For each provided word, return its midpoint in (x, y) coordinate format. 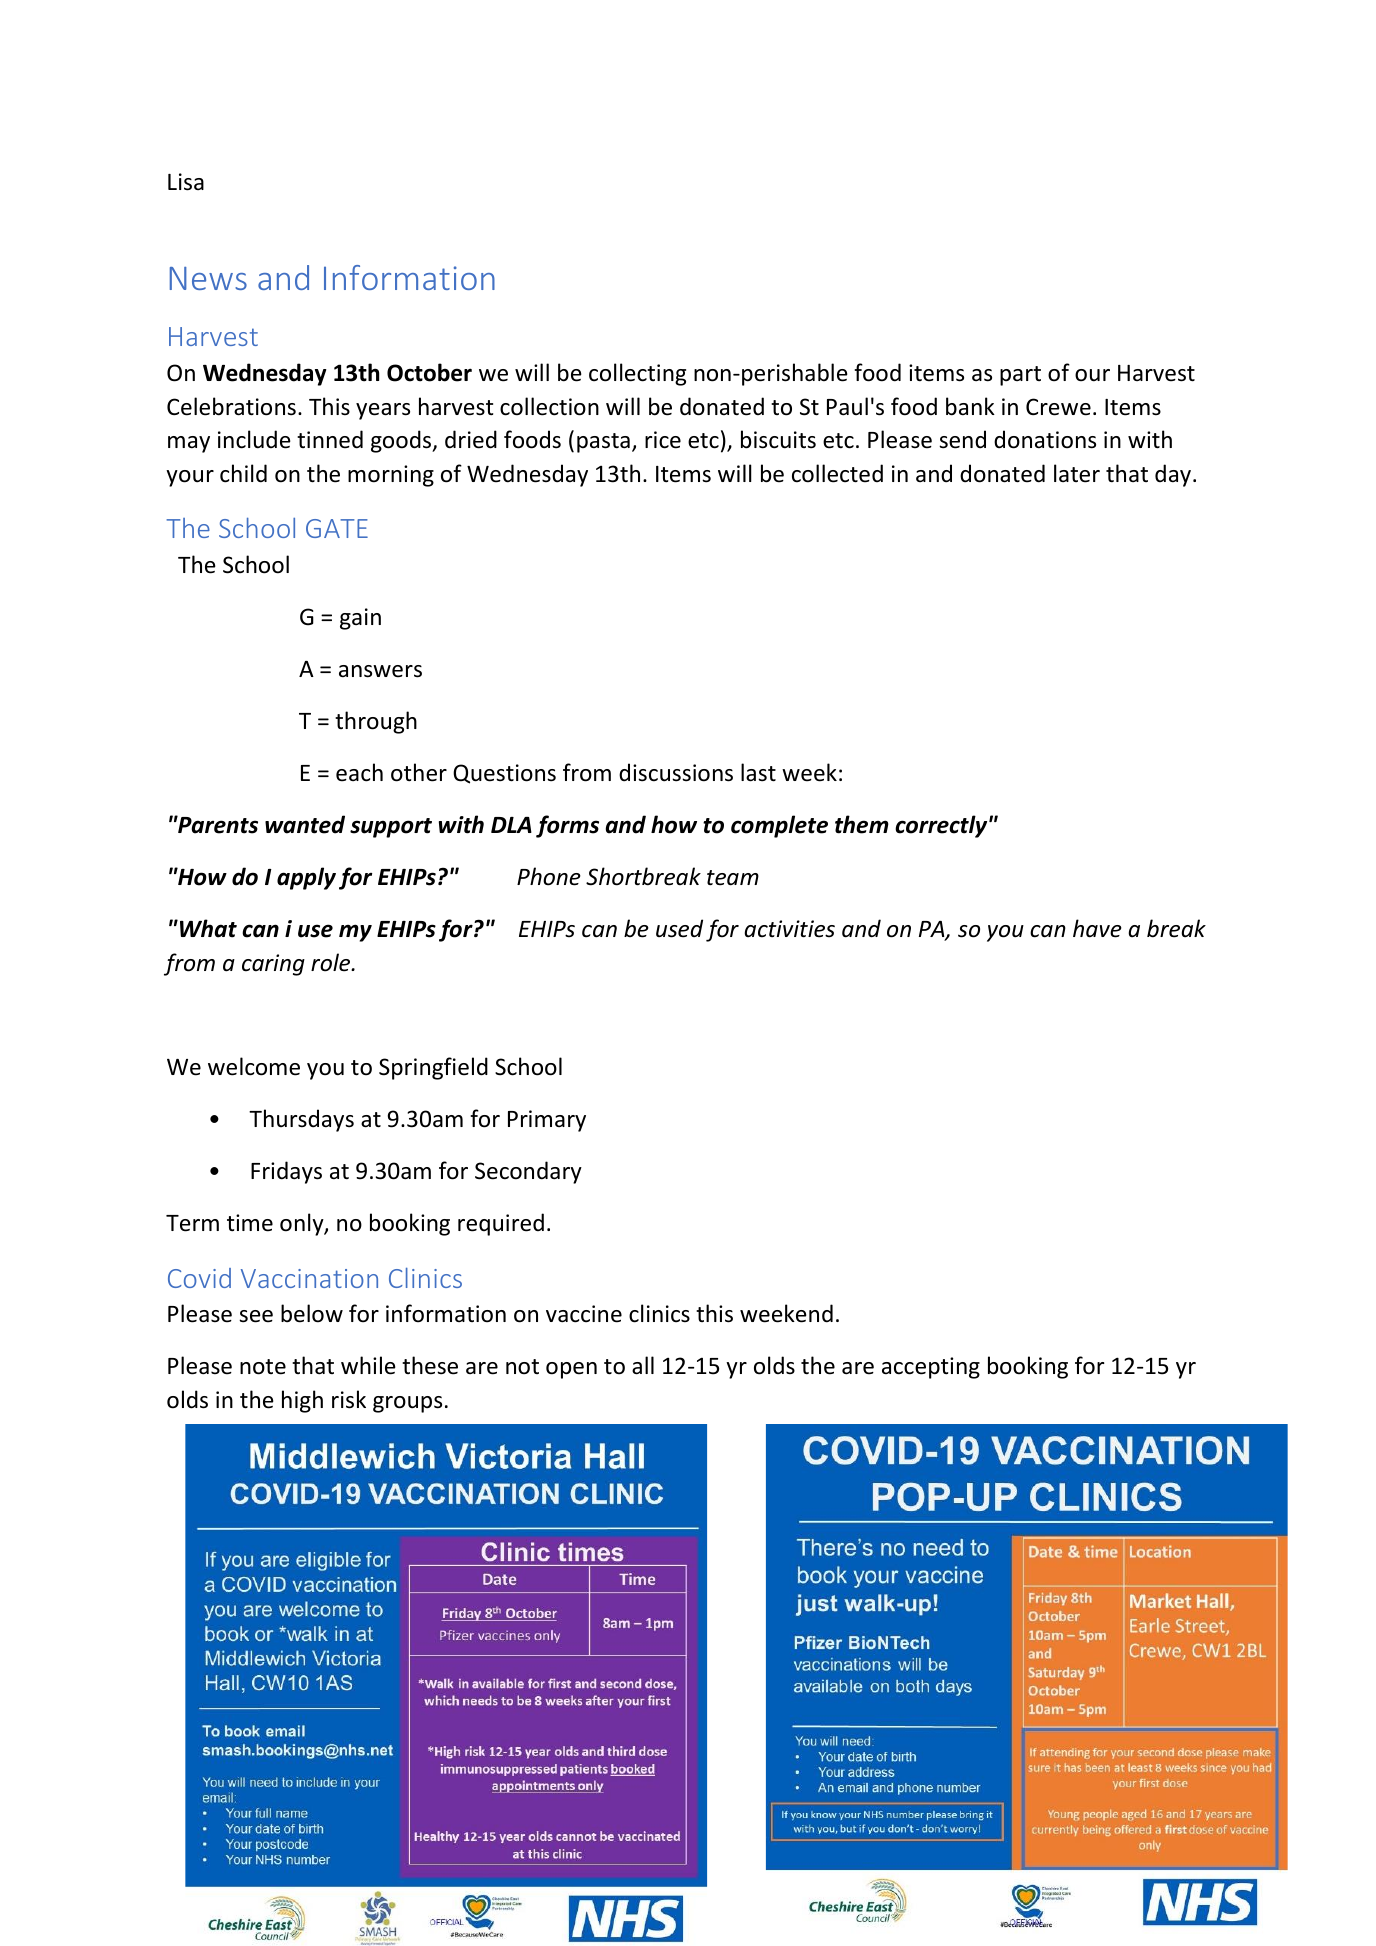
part (1020, 376)
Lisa (186, 182)
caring (273, 965)
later (1077, 473)
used (679, 928)
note (263, 1367)
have (1097, 928)
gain (360, 619)
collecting (637, 374)
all (643, 1365)
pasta (603, 443)
